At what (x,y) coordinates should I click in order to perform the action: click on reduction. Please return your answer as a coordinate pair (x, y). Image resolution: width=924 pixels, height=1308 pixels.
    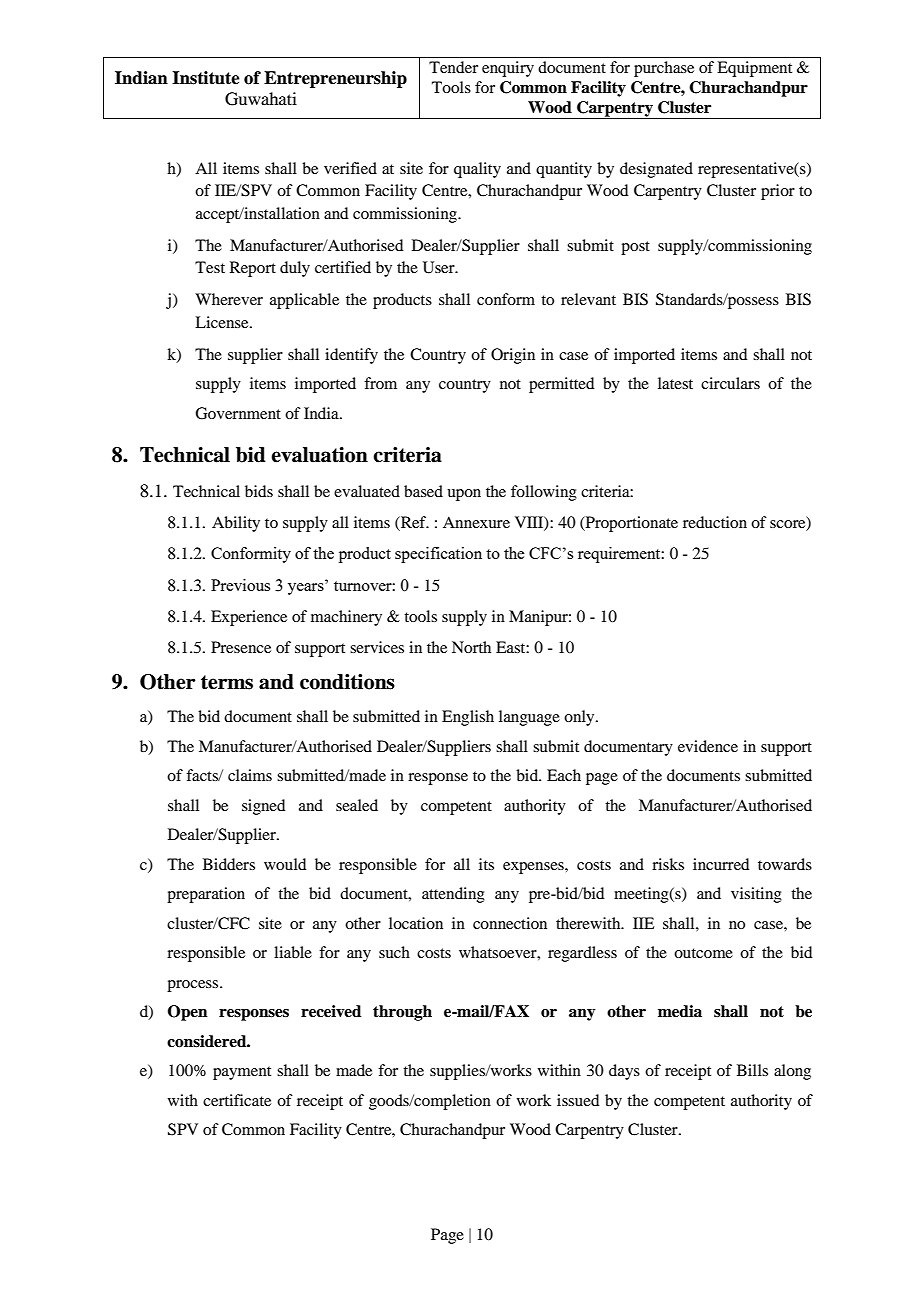
    Looking at the image, I should click on (715, 522).
